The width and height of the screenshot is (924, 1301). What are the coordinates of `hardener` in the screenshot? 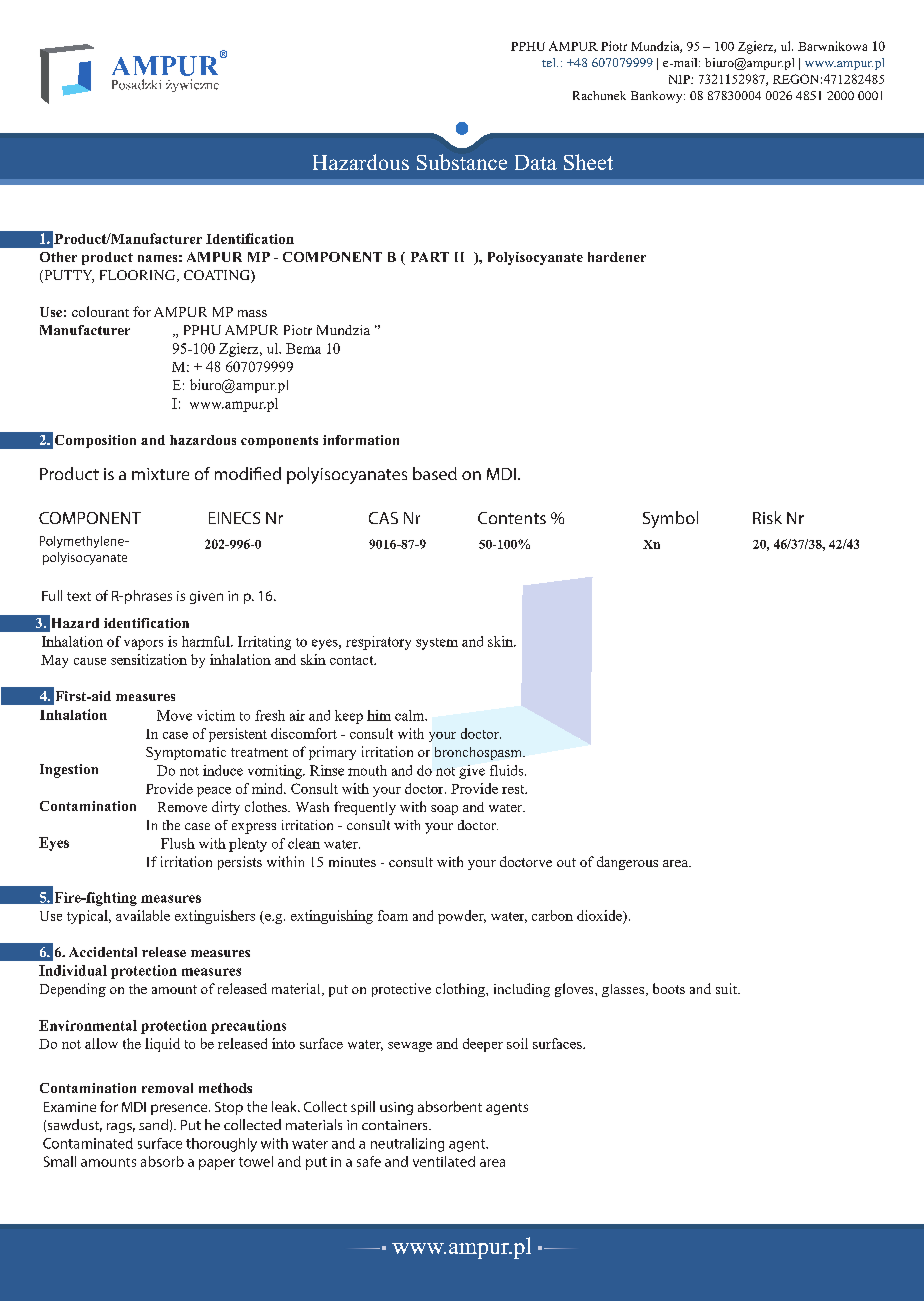 It's located at (617, 257).
